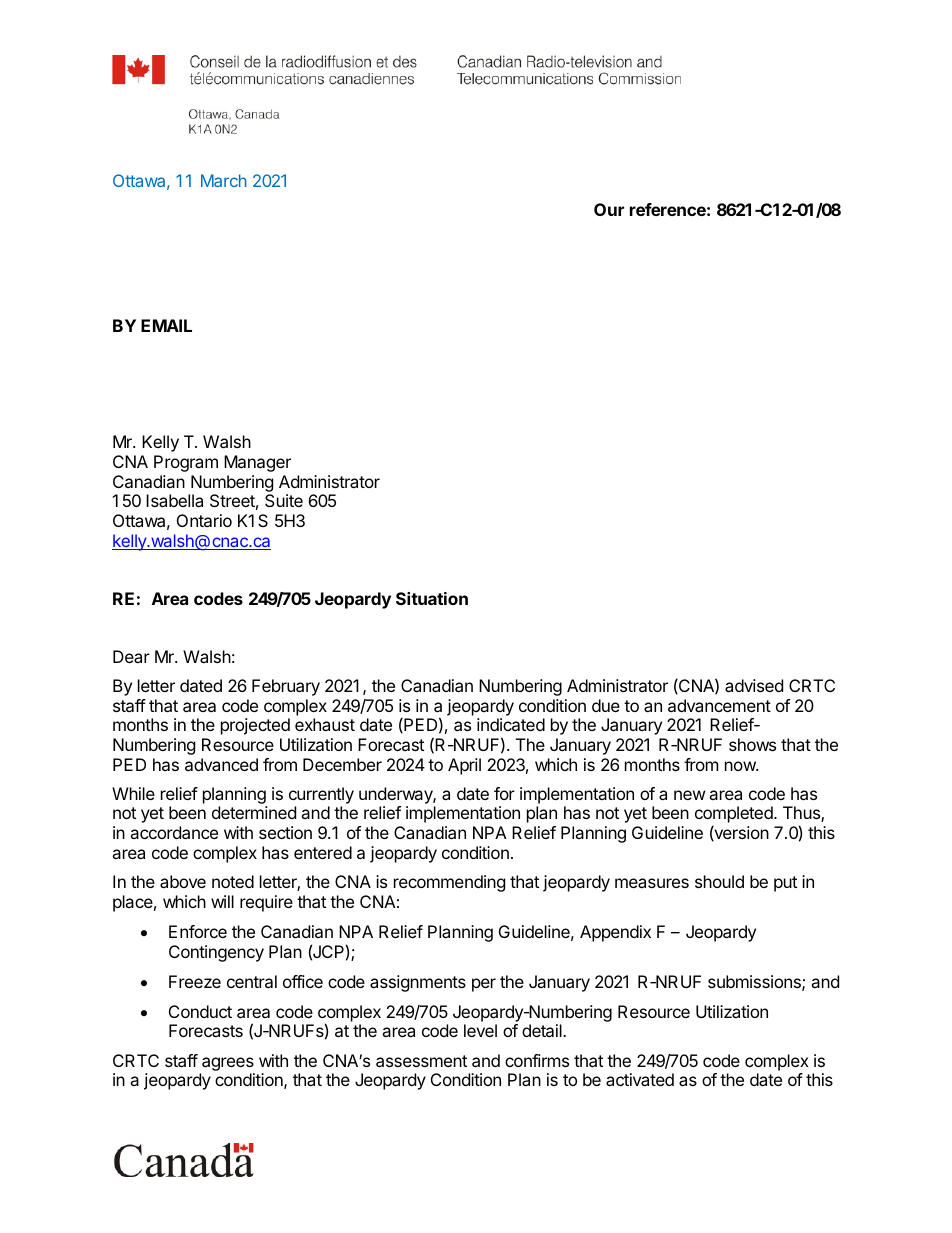 The image size is (952, 1233). What do you see at coordinates (735, 816) in the screenshot?
I see `completed` at bounding box center [735, 816].
